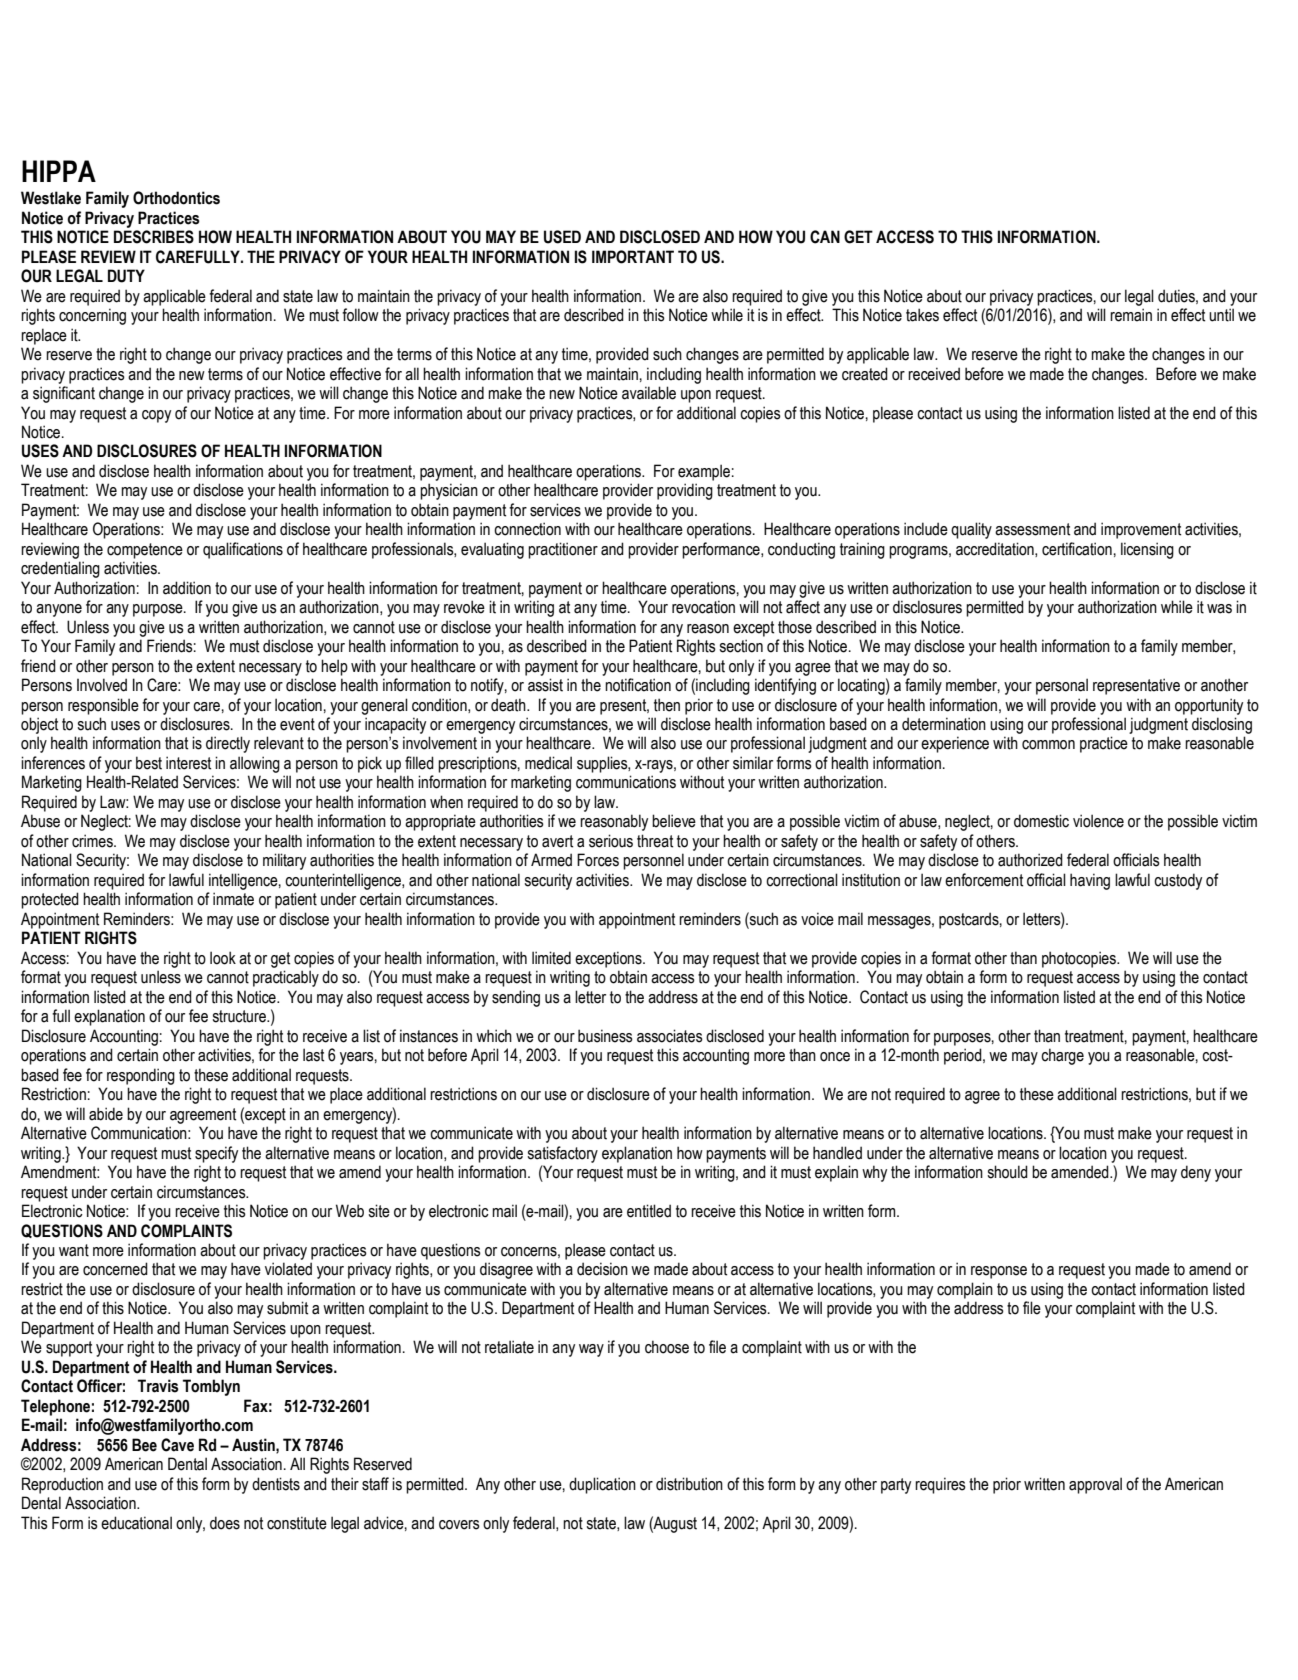  What do you see at coordinates (638, 685) in the screenshot?
I see `notification` at bounding box center [638, 685].
